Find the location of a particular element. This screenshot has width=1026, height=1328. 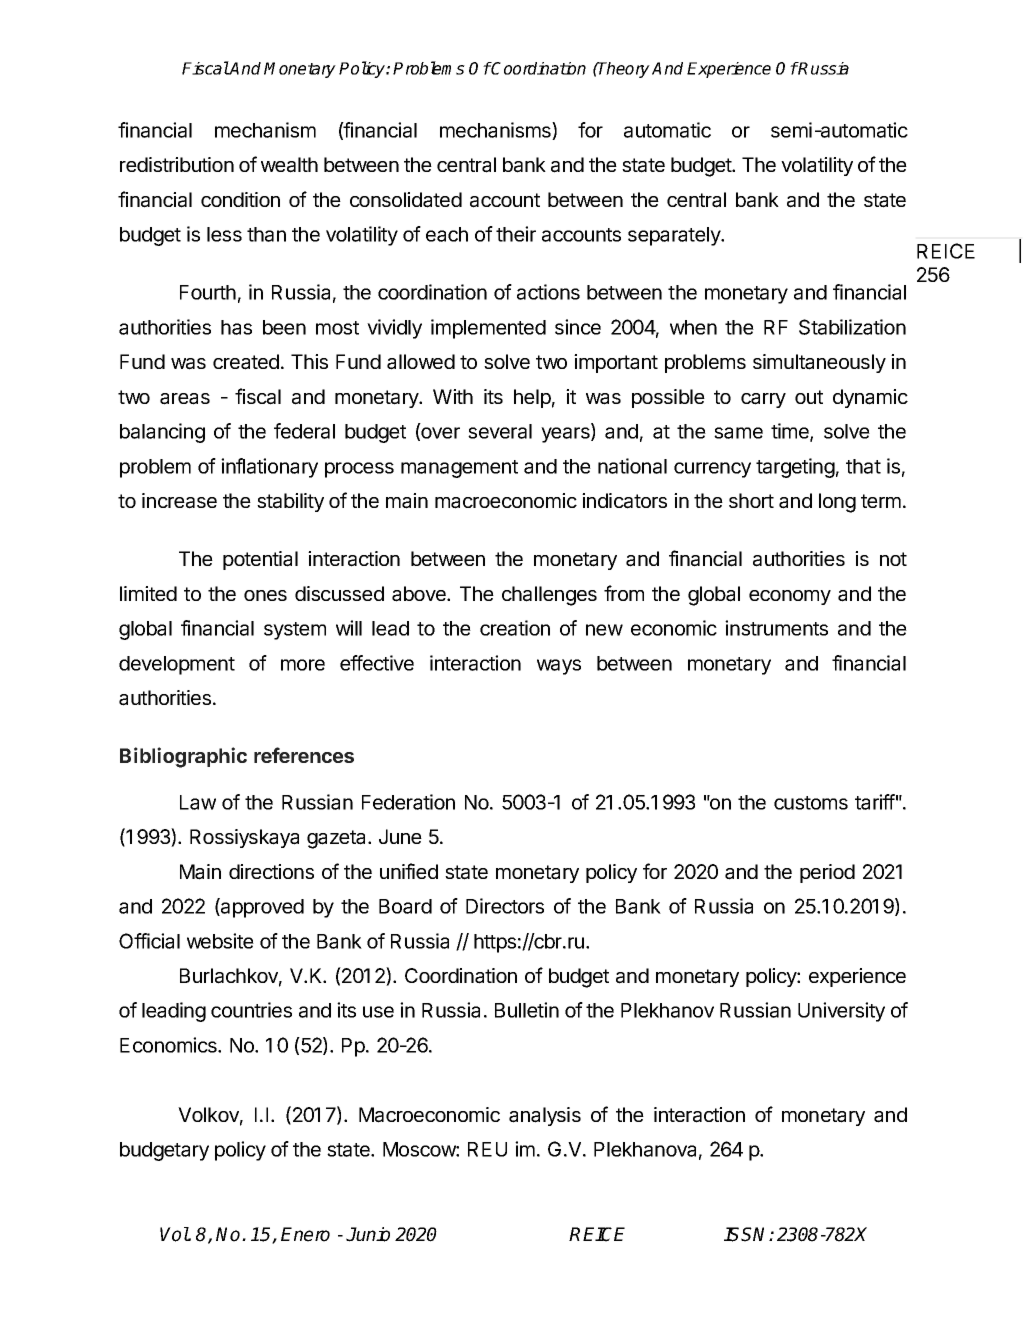

ways is located at coordinates (559, 667).
